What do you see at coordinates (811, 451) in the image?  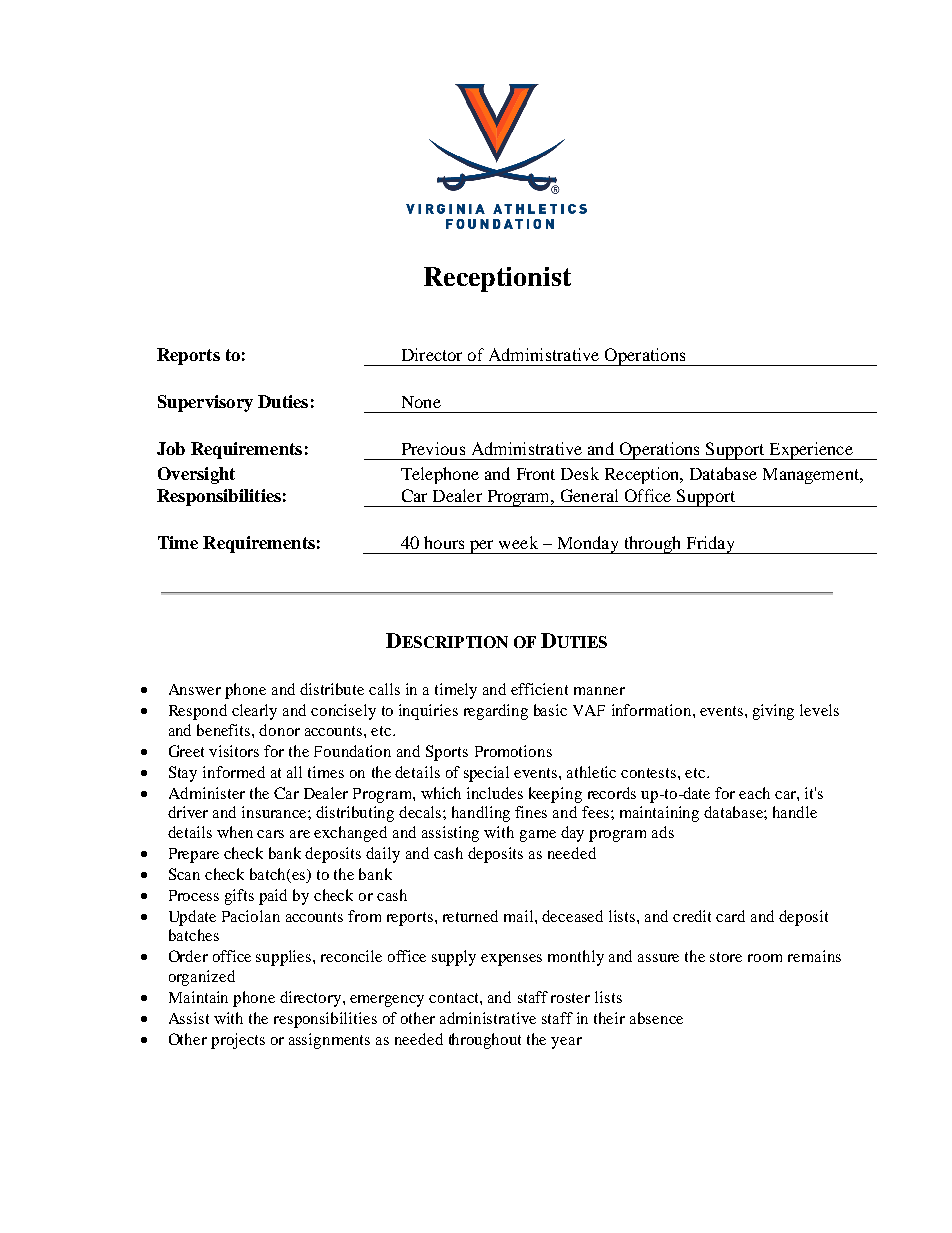 I see `Experience` at bounding box center [811, 451].
